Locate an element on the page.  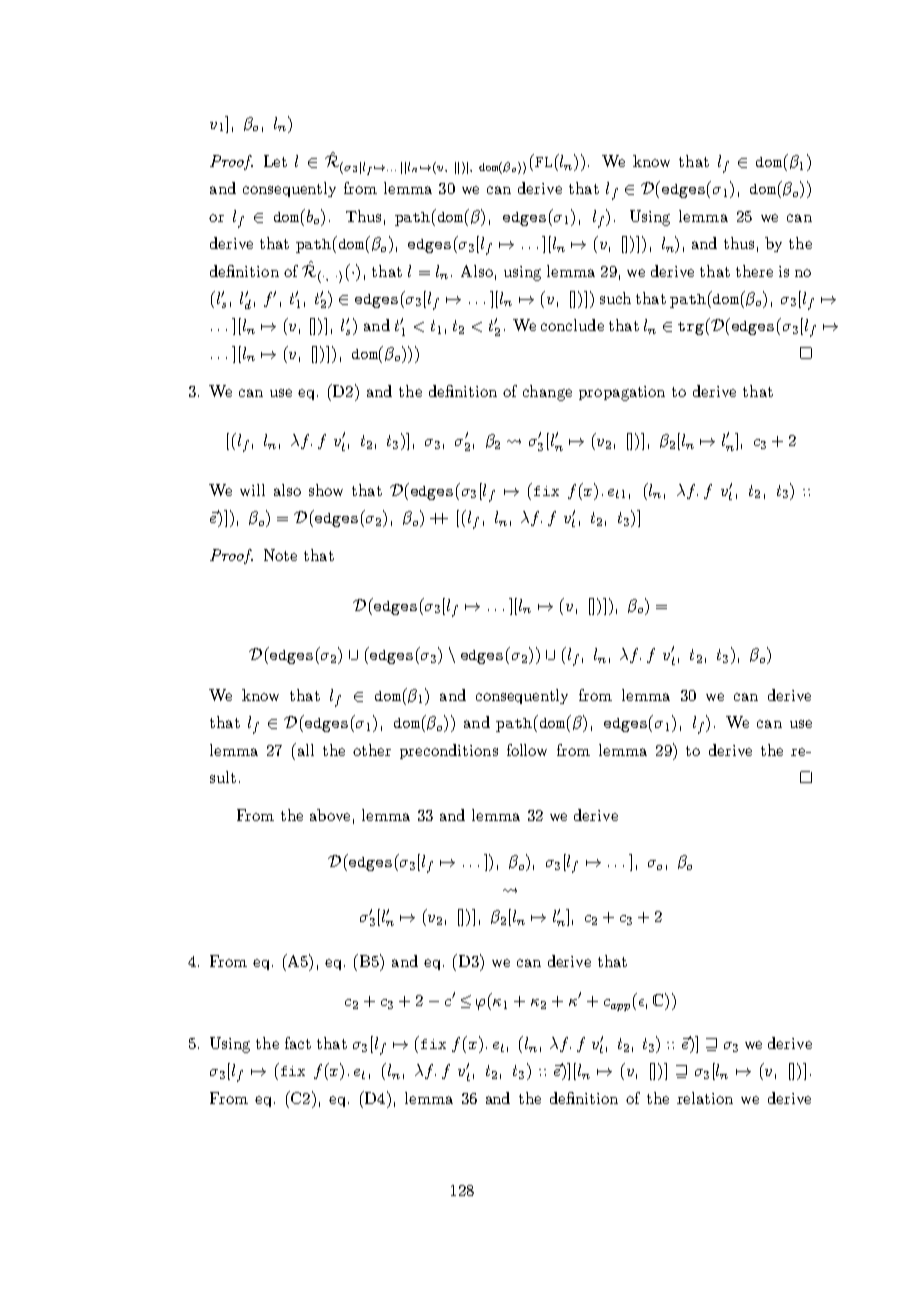
propagation is located at coordinates (622, 393).
